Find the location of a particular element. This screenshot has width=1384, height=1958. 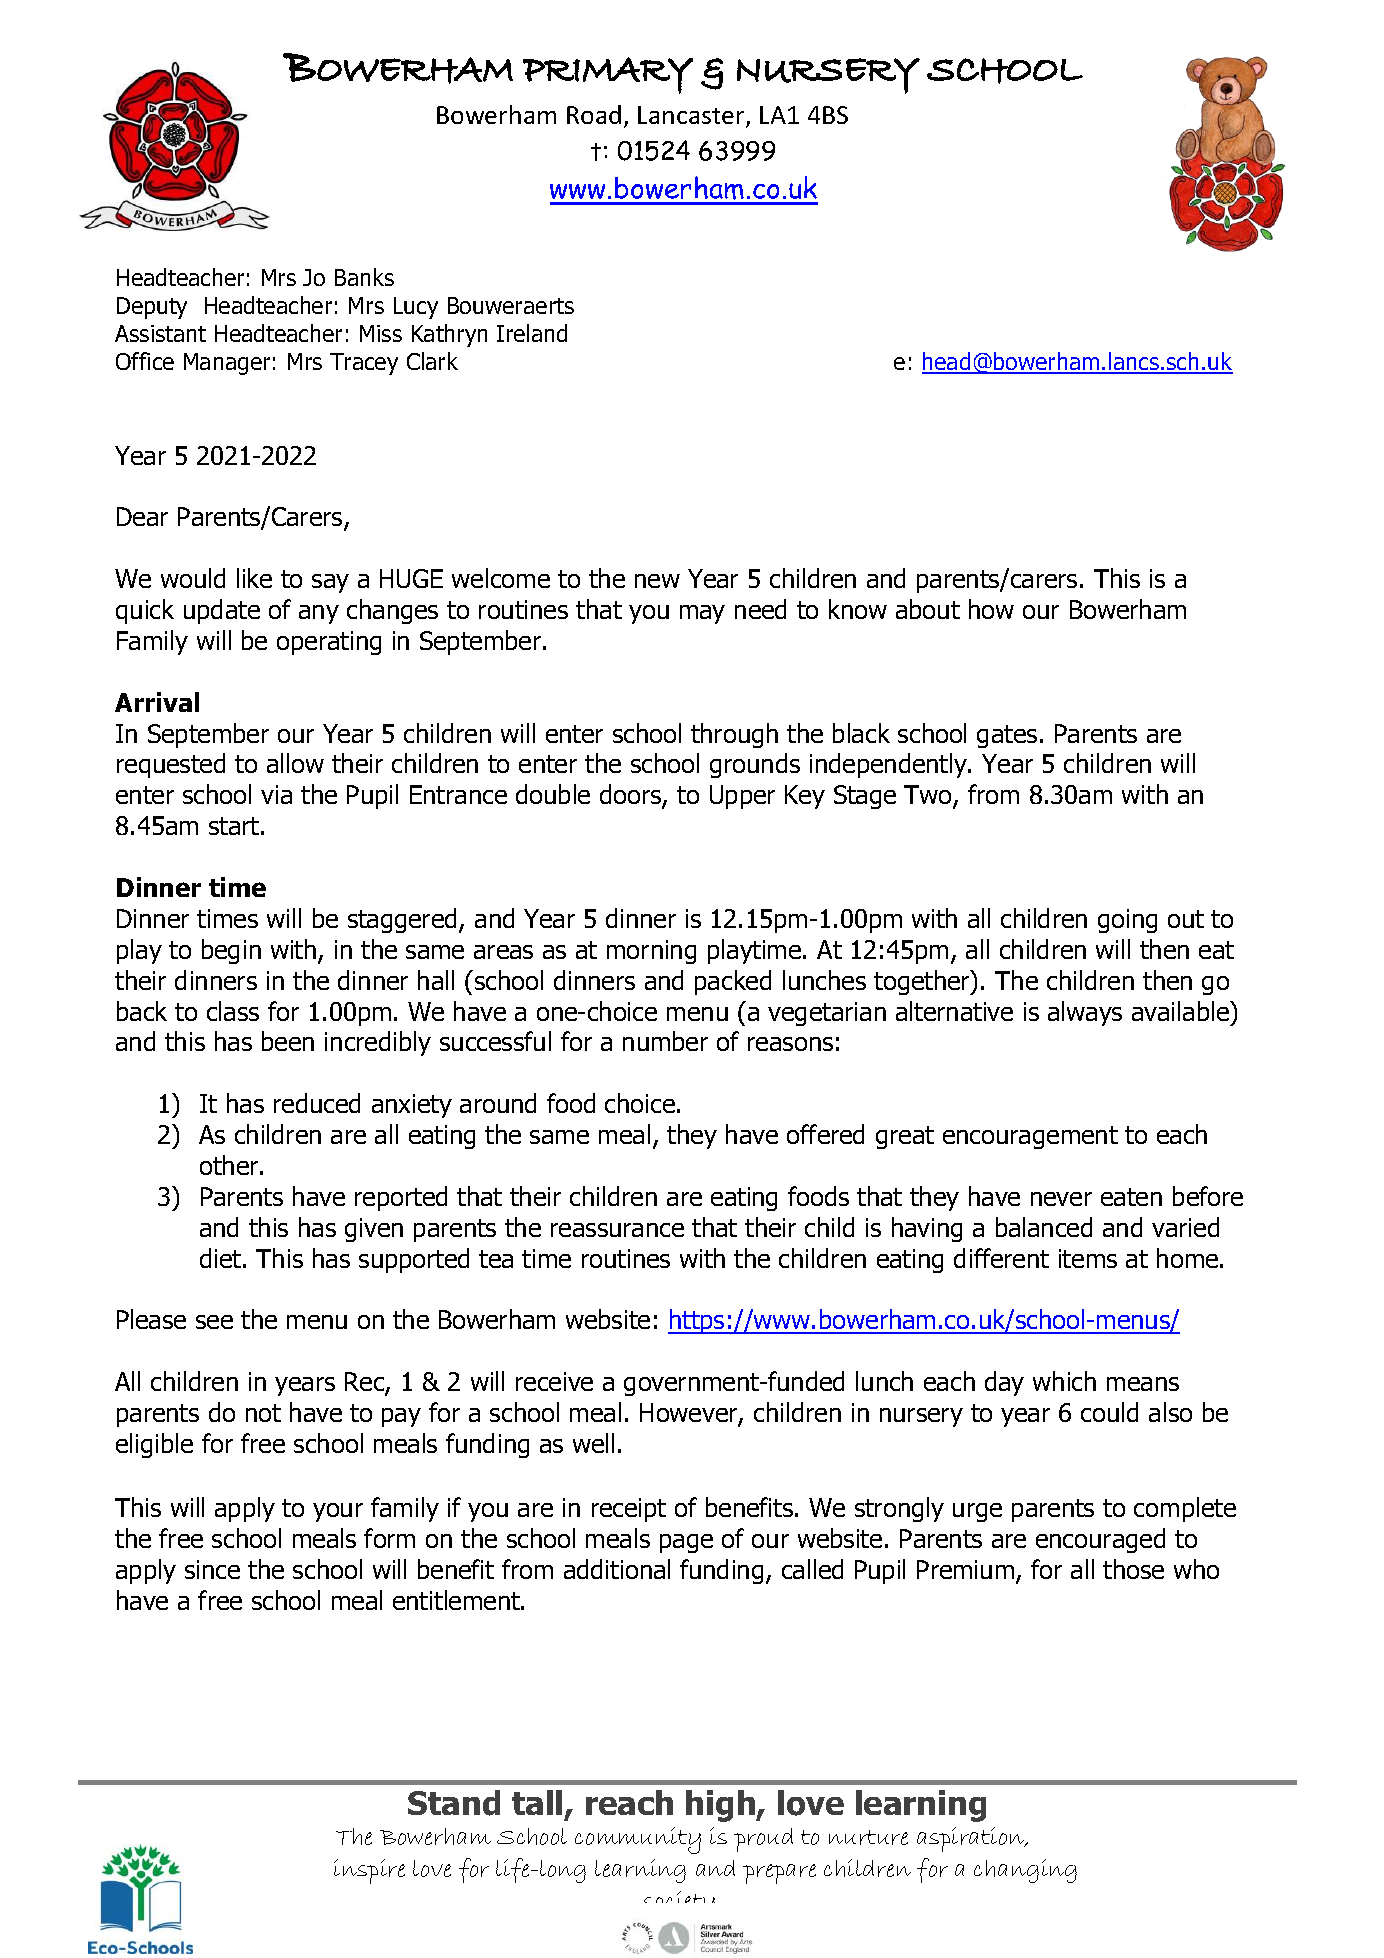

see is located at coordinates (214, 1322).
